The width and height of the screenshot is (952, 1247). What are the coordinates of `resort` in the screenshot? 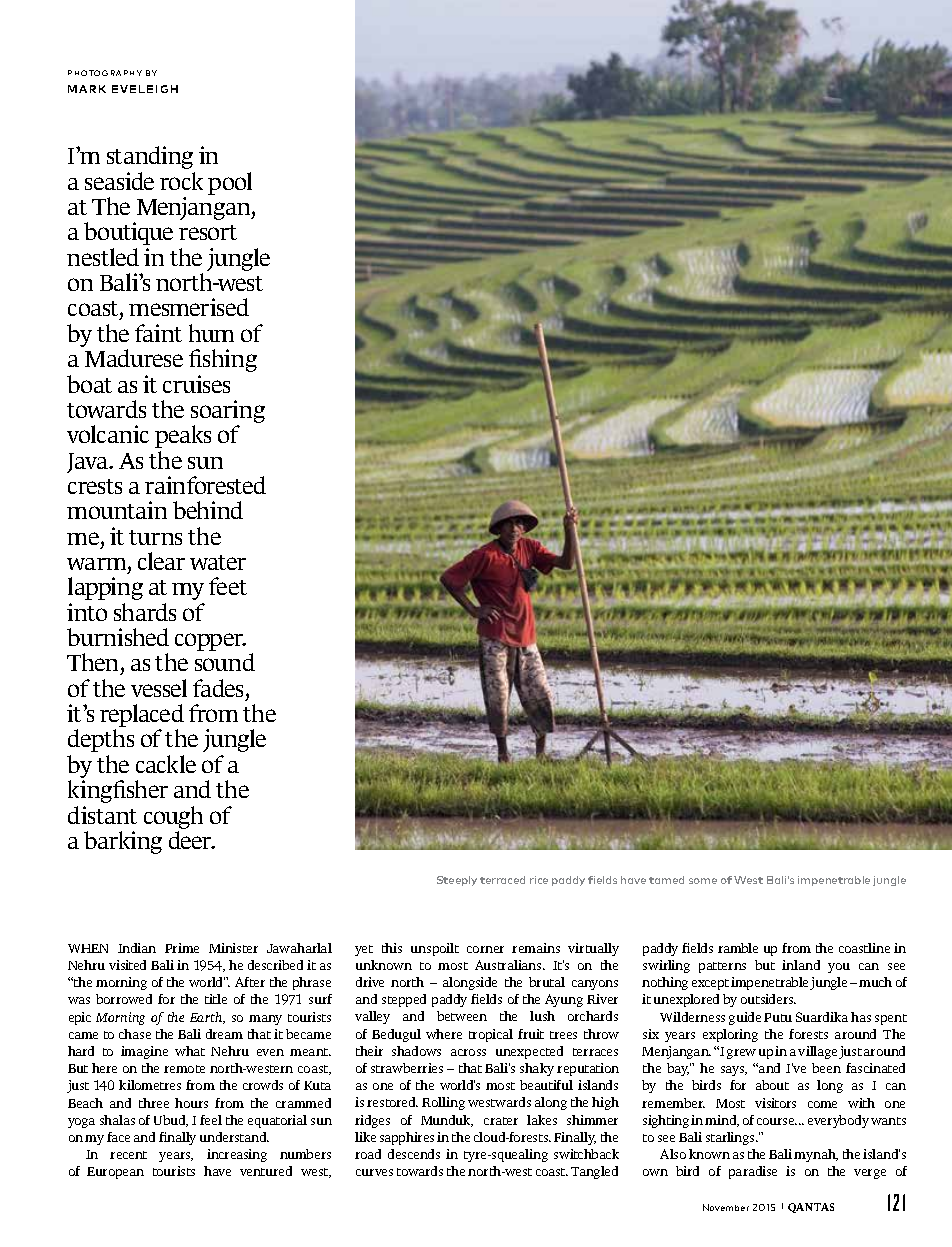 It's located at (208, 232).
